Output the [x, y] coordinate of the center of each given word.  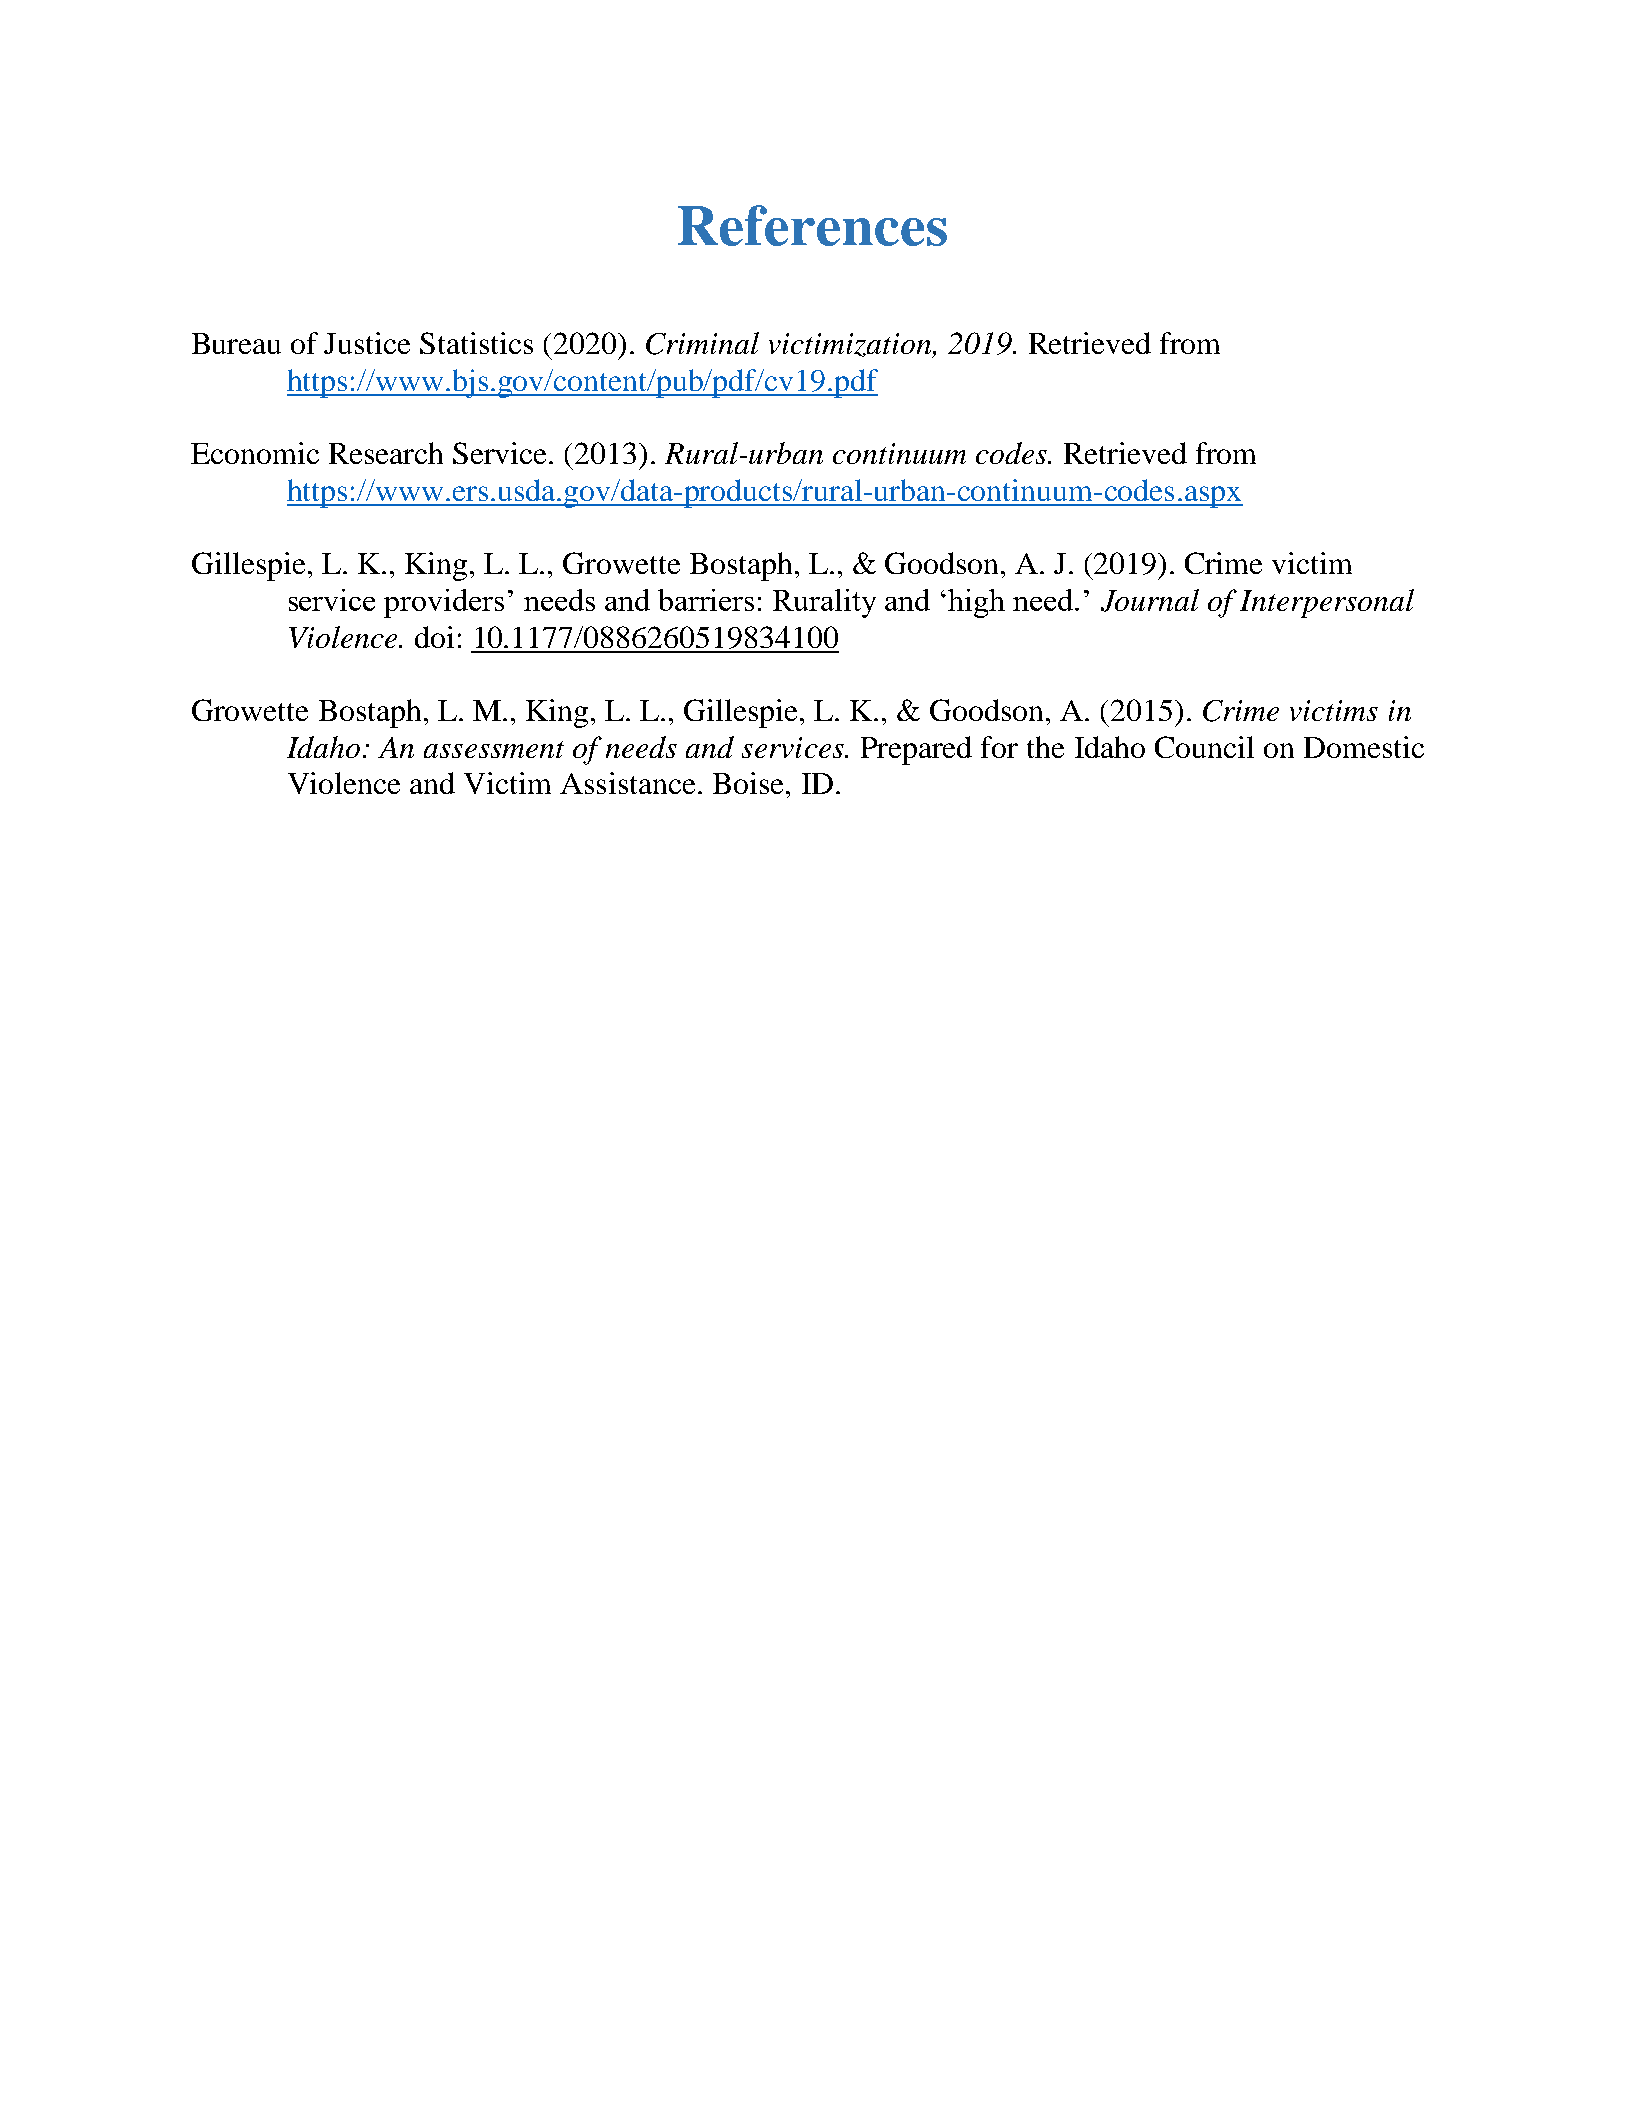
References [812, 225]
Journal [1150, 600]
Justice [367, 343]
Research [386, 453]
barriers [706, 600]
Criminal [702, 343]
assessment [494, 749]
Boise [748, 783]
